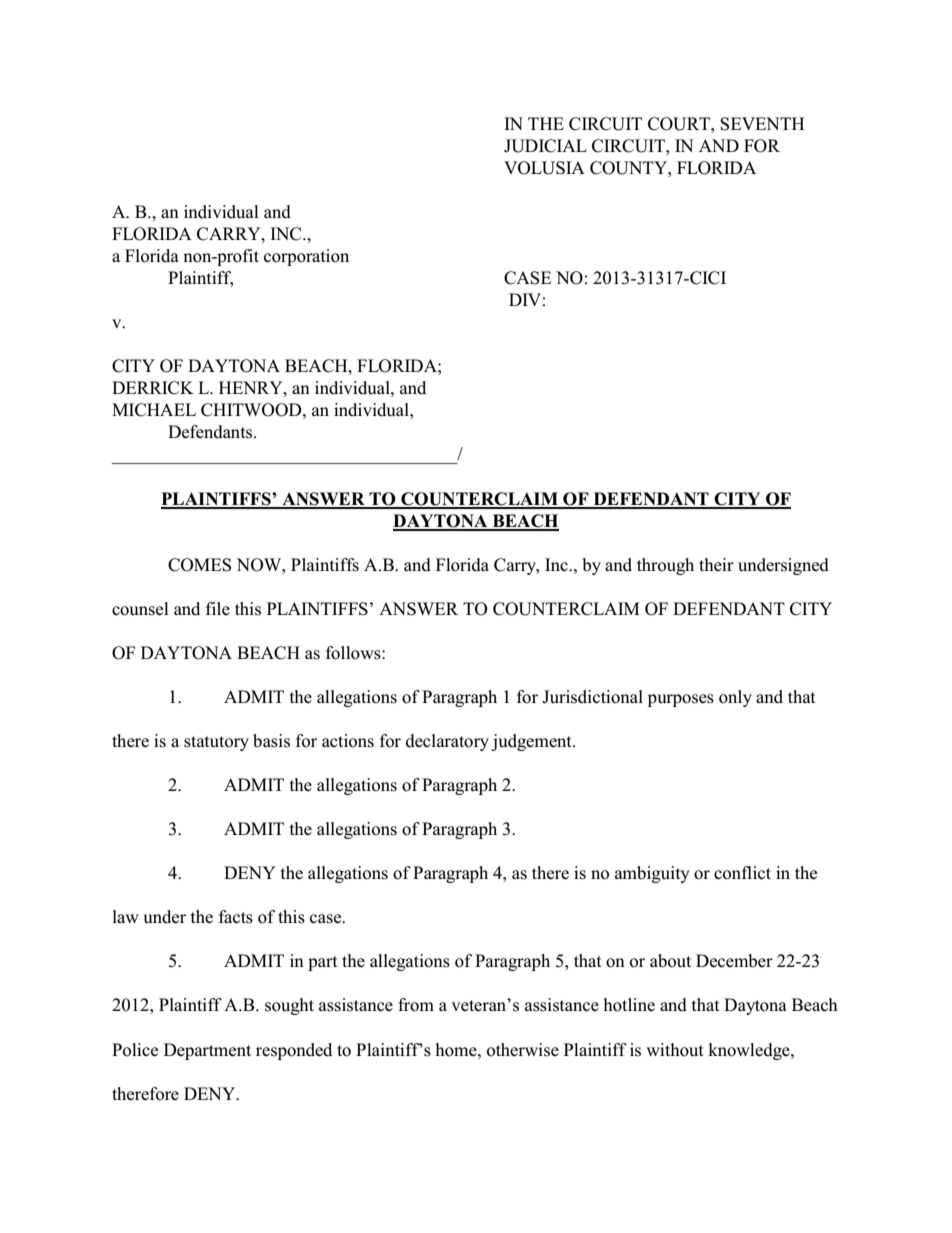 The height and width of the screenshot is (1233, 952). Describe the element at coordinates (135, 1050) in the screenshot. I see `Police` at that location.
